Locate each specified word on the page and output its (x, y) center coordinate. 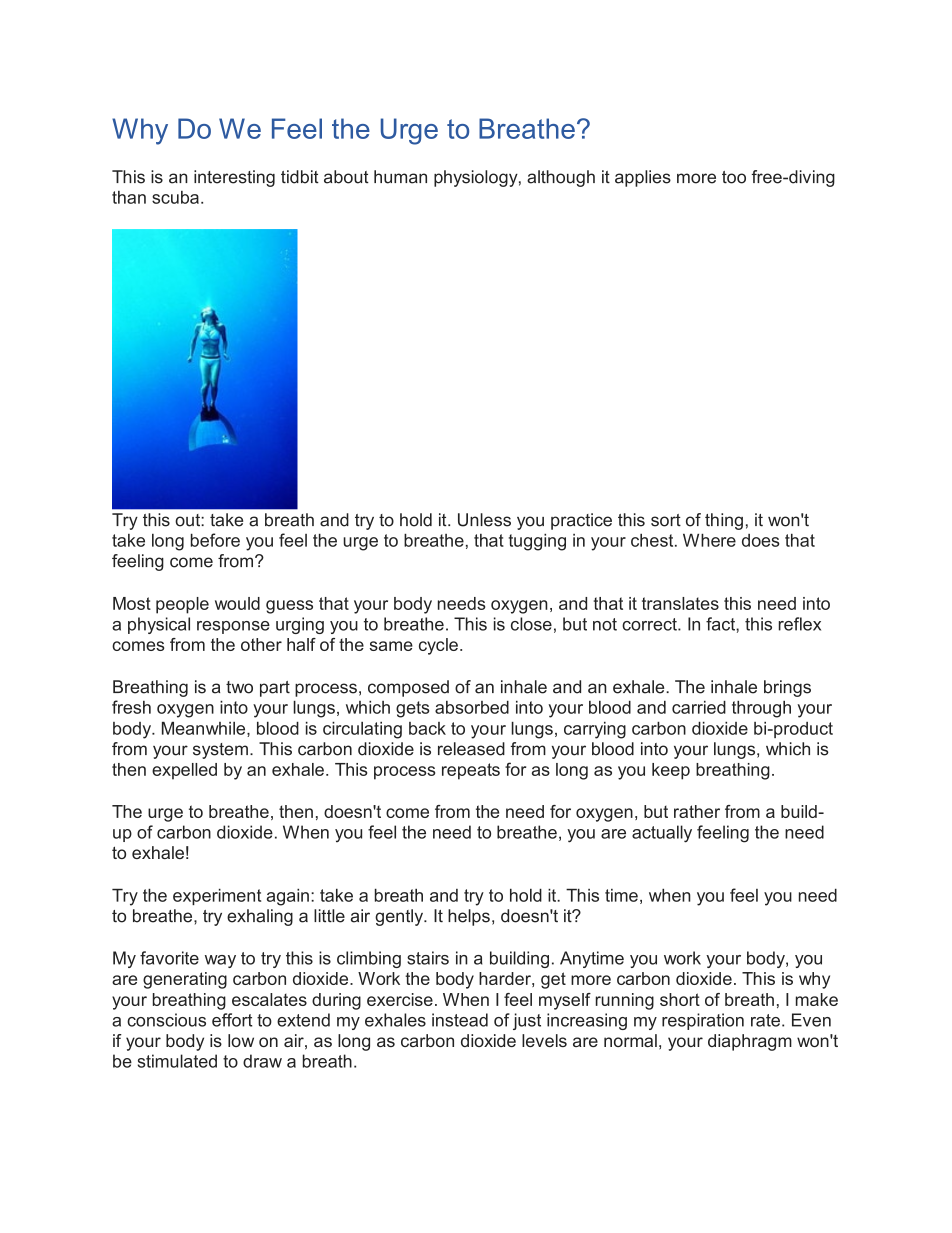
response (233, 627)
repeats (471, 771)
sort (666, 520)
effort (232, 1020)
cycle (438, 646)
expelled (184, 771)
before (215, 540)
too (734, 177)
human (400, 177)
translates (680, 603)
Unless (484, 520)
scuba (175, 197)
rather (697, 811)
